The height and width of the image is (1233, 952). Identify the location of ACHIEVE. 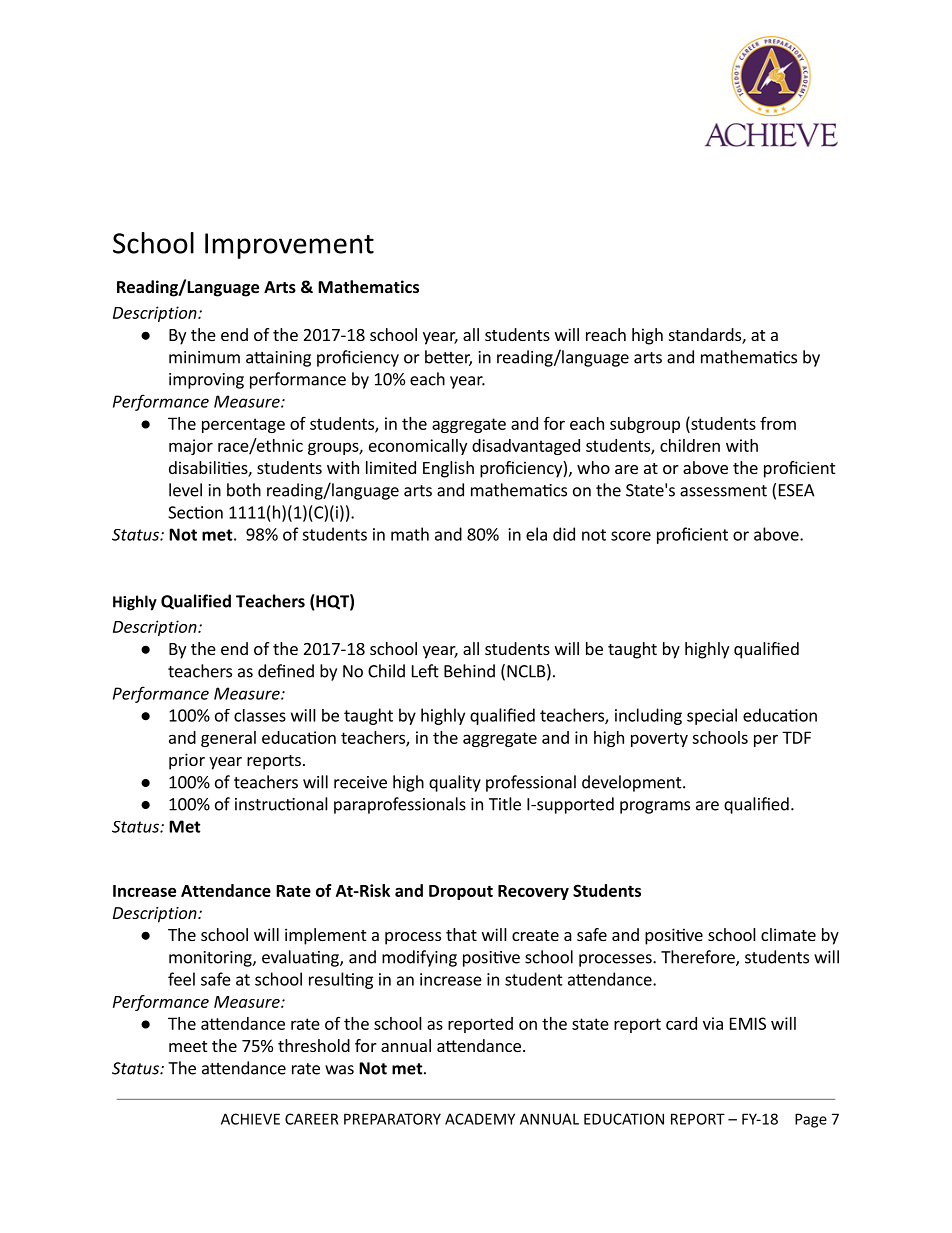
(250, 1119).
